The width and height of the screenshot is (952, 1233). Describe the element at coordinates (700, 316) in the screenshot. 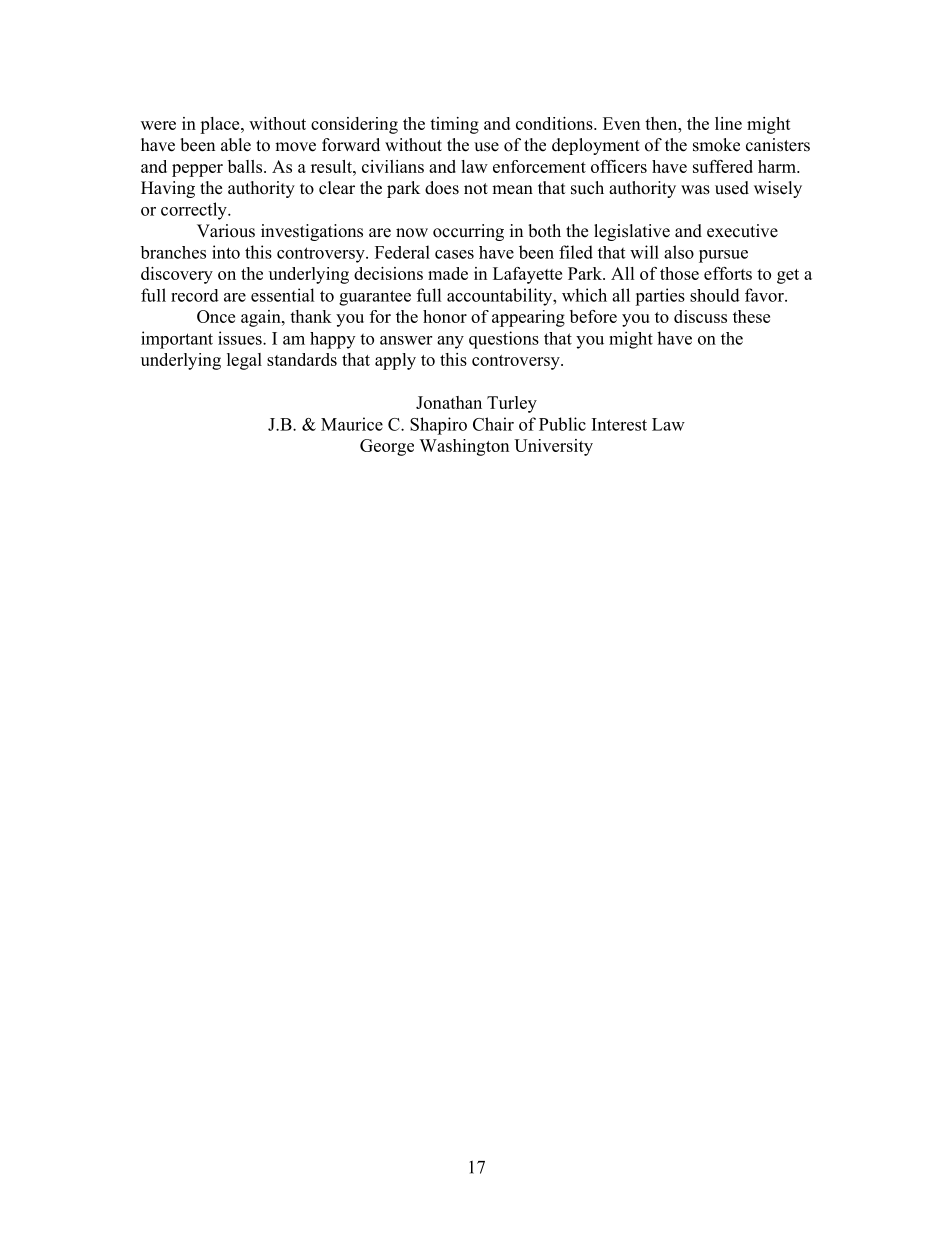

I see `discuss` at that location.
